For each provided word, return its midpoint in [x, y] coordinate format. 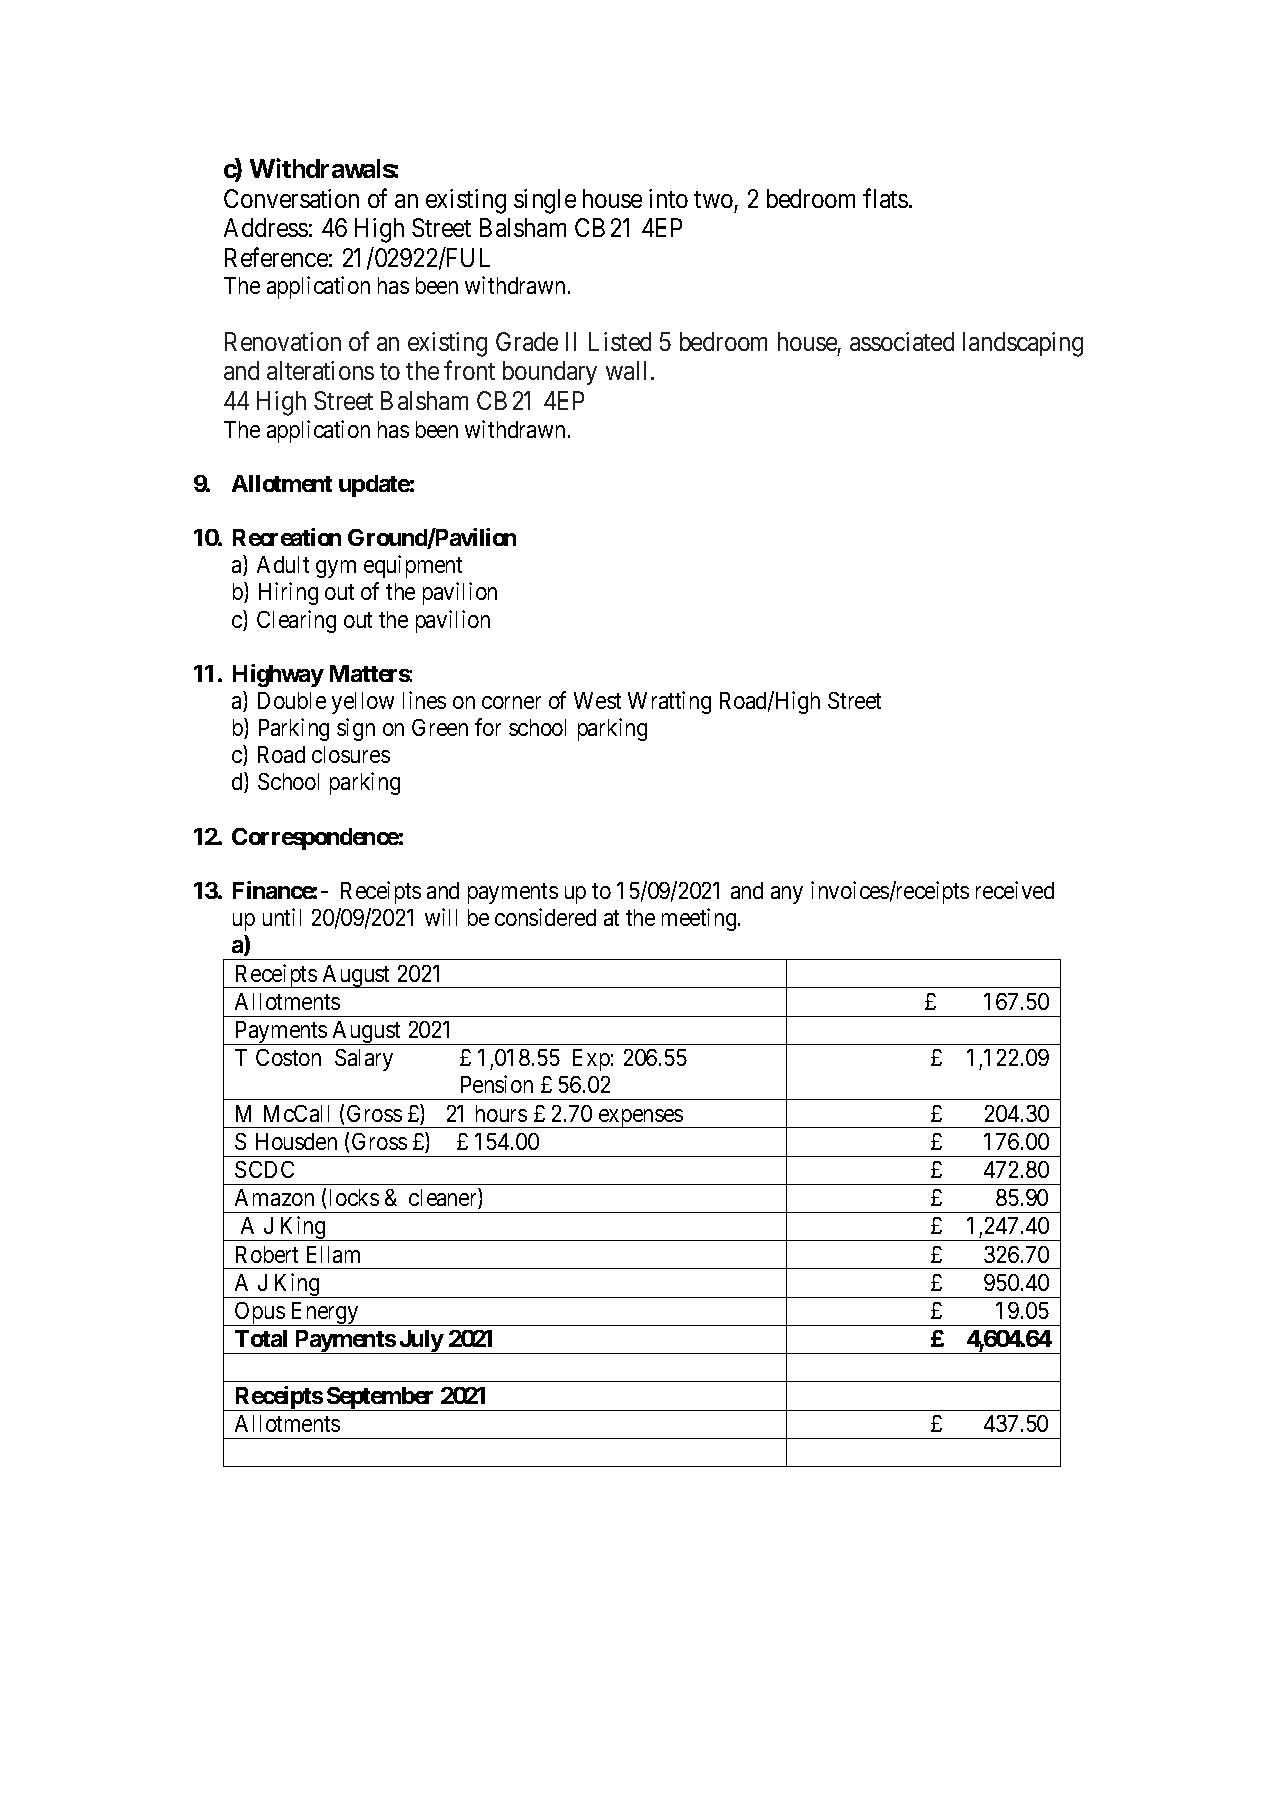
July [421, 1342]
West [597, 700]
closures [351, 754]
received [1015, 890]
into [668, 198]
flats [885, 198]
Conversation [291, 198]
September [381, 1399]
